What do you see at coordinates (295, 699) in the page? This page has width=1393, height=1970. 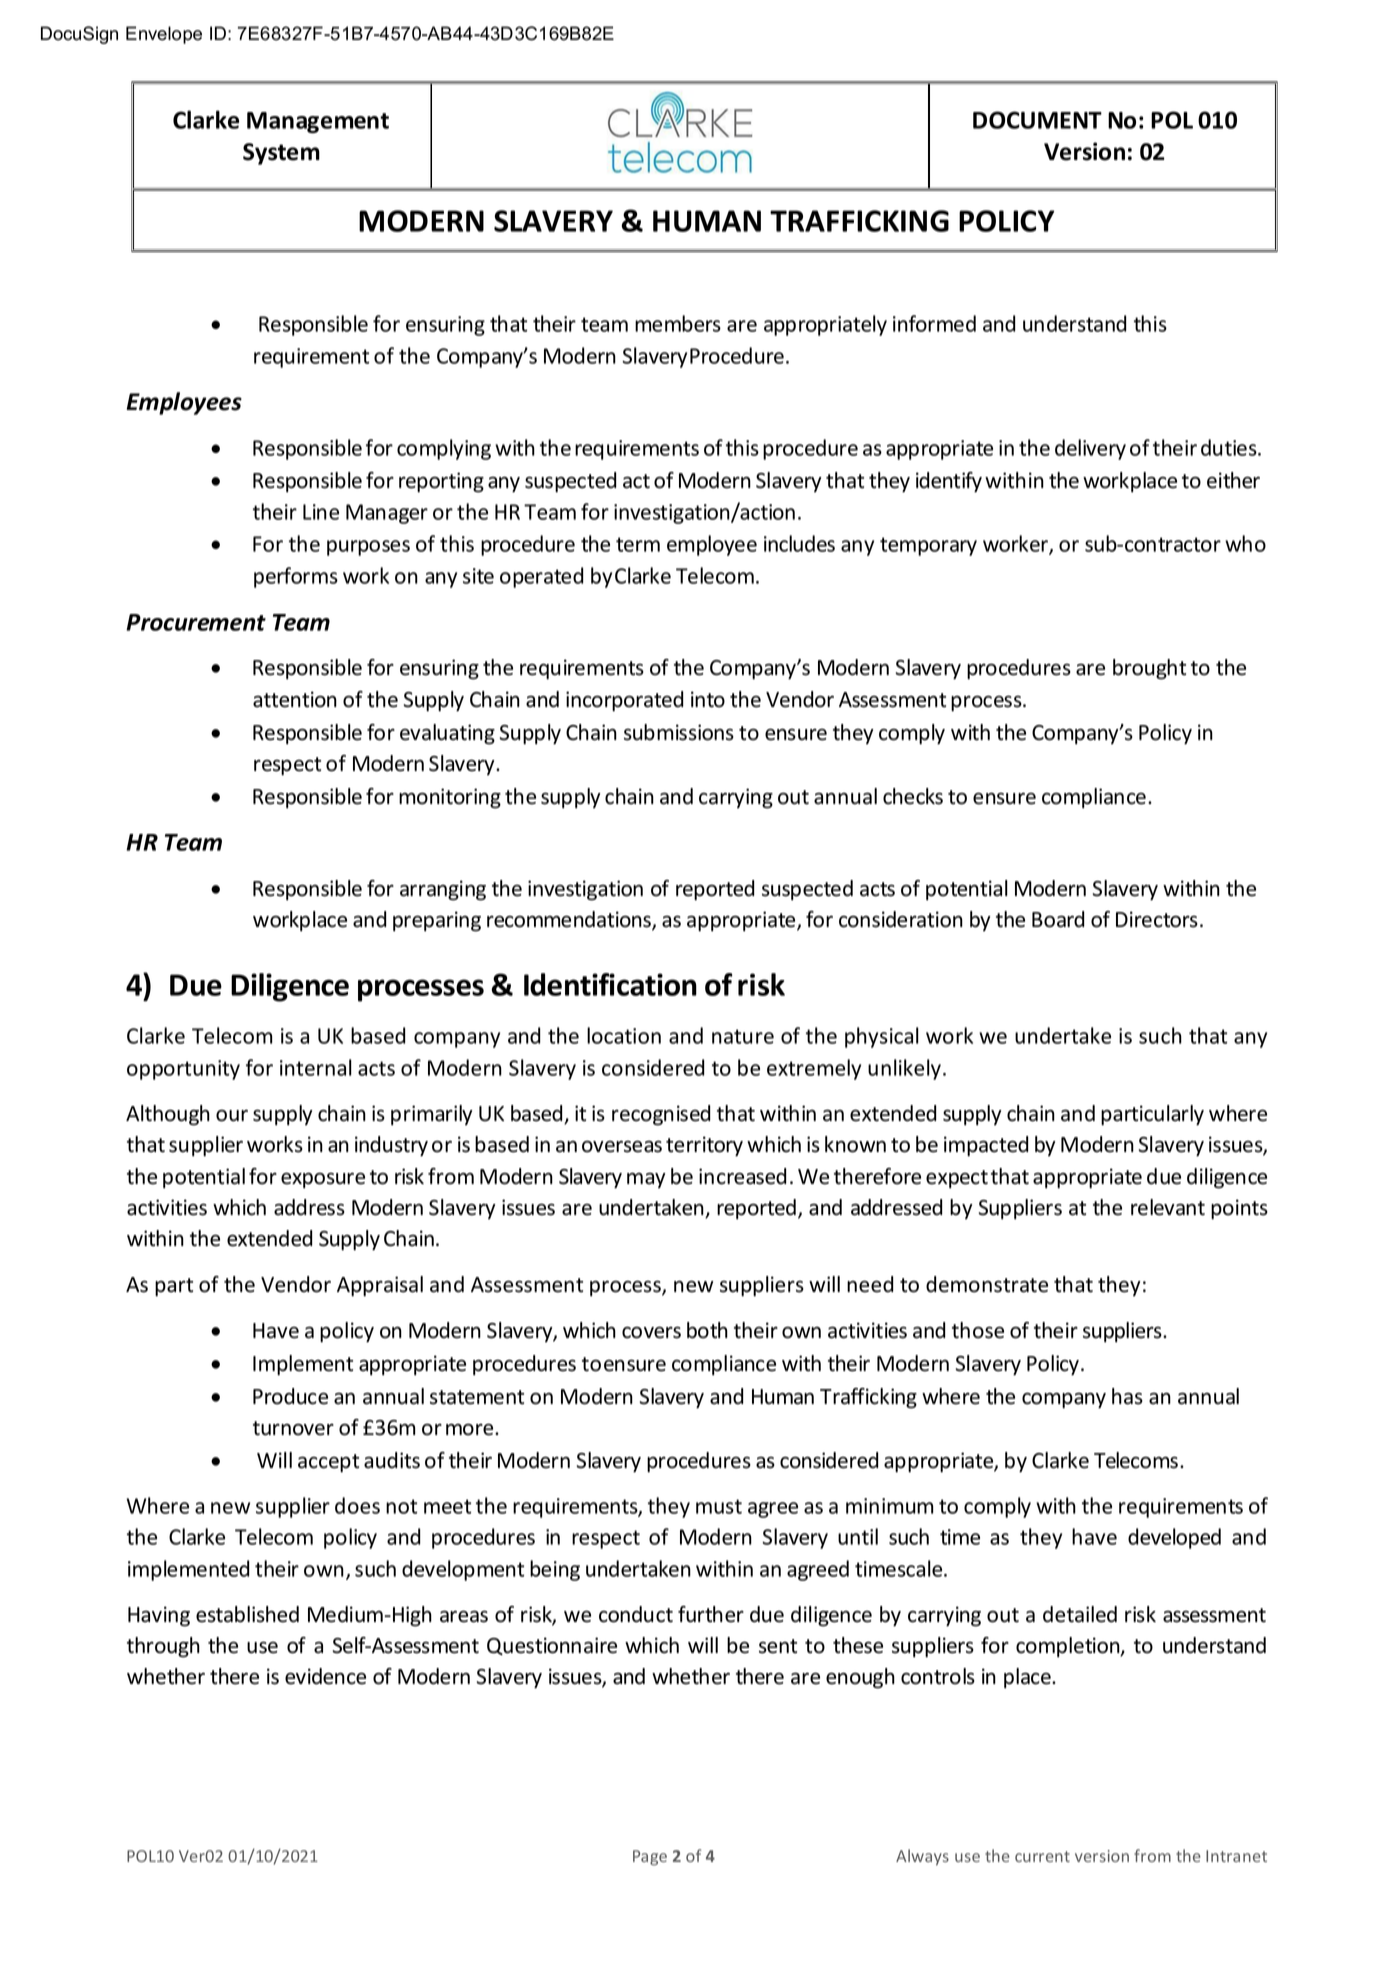 I see `attention` at bounding box center [295, 699].
